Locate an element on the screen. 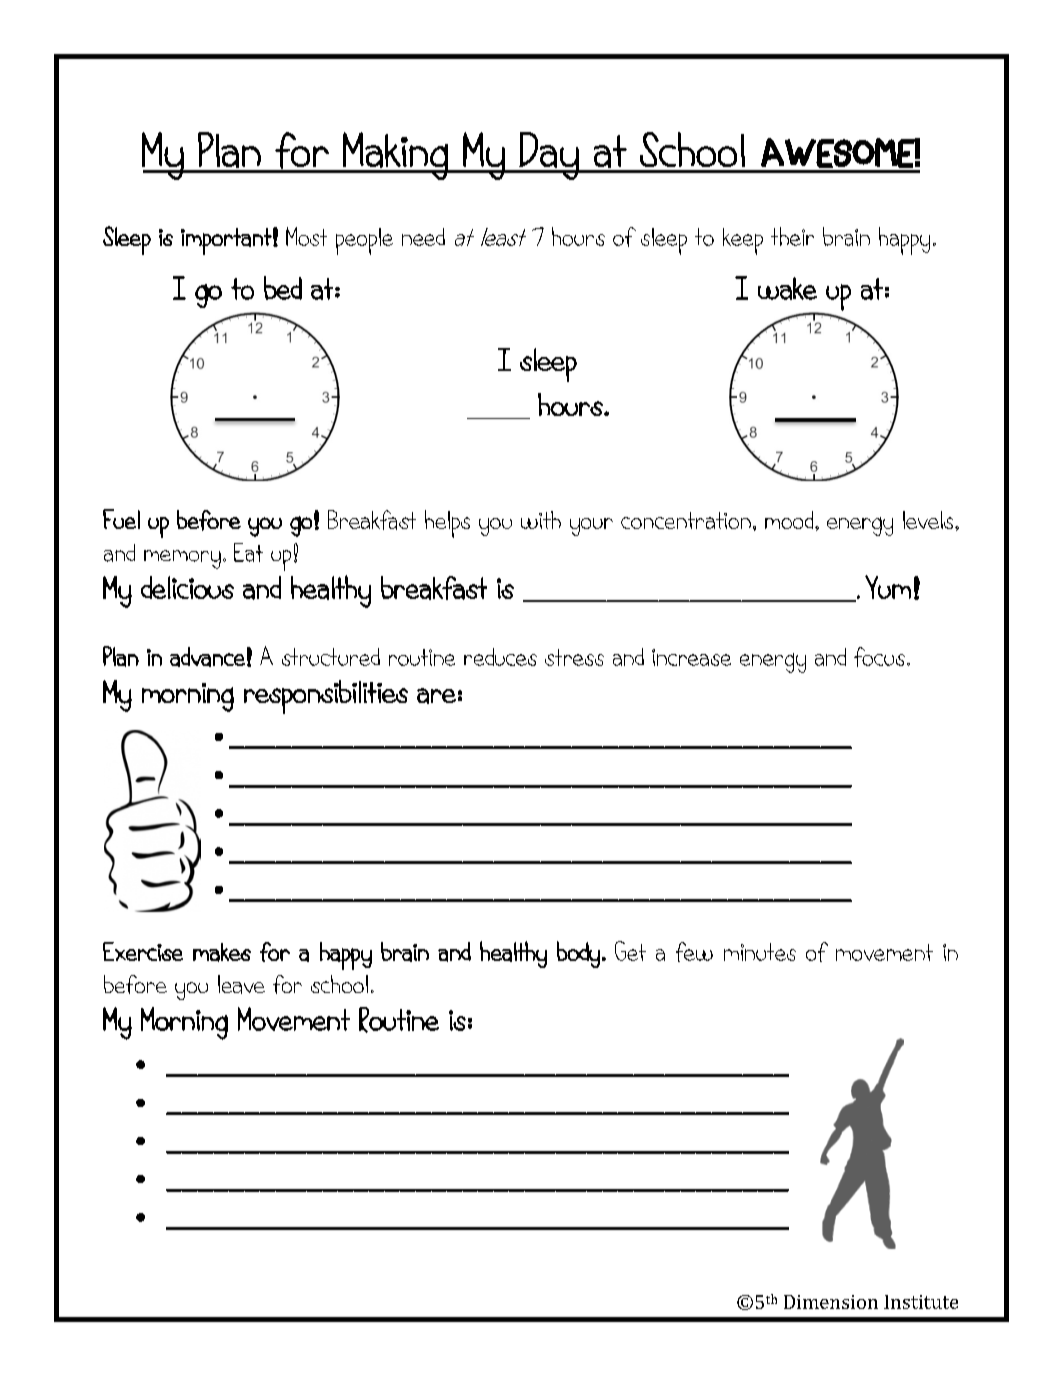 Image resolution: width=1063 pixels, height=1376 pixels. Most is located at coordinates (306, 236).
